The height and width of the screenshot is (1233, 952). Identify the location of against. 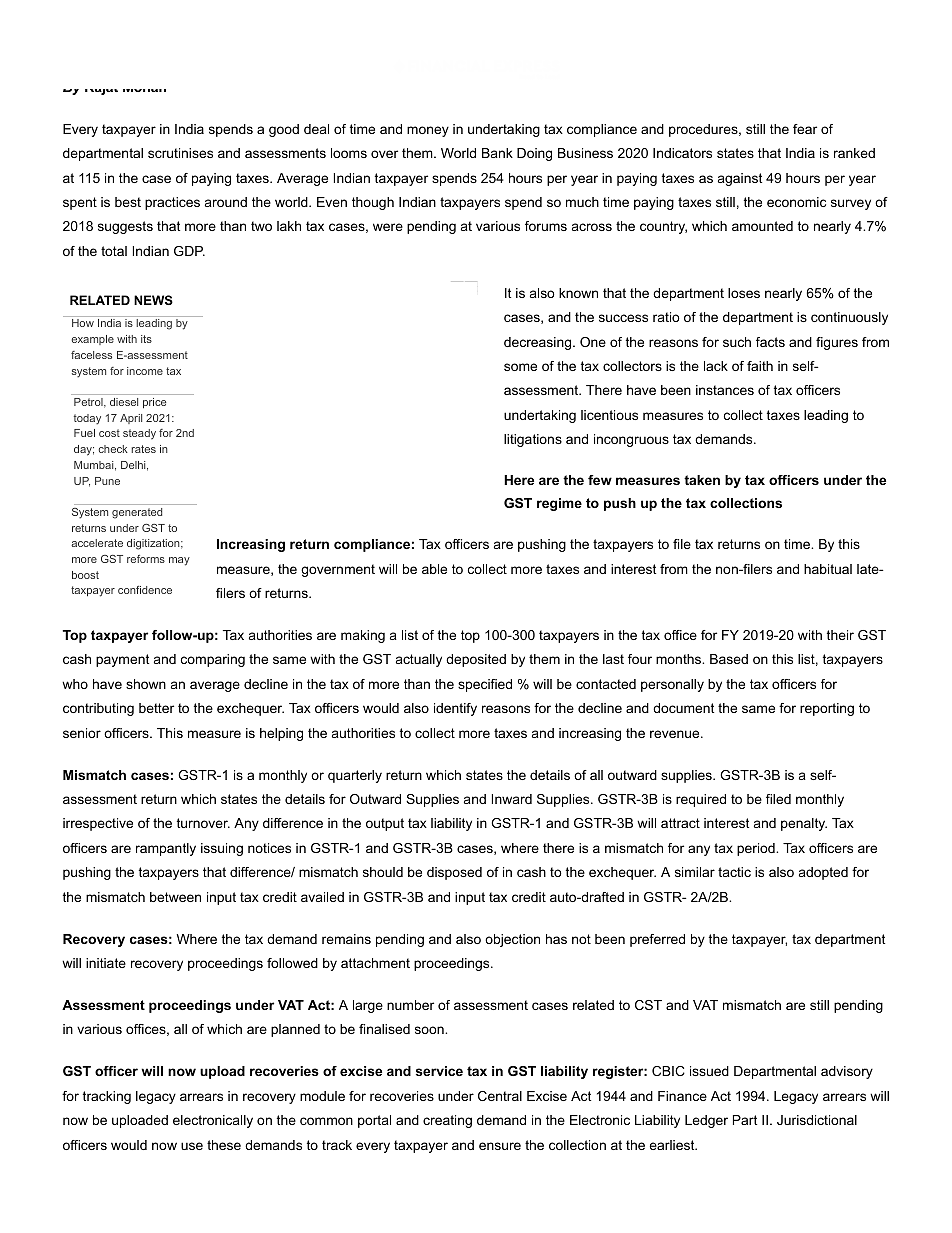
(740, 179).
